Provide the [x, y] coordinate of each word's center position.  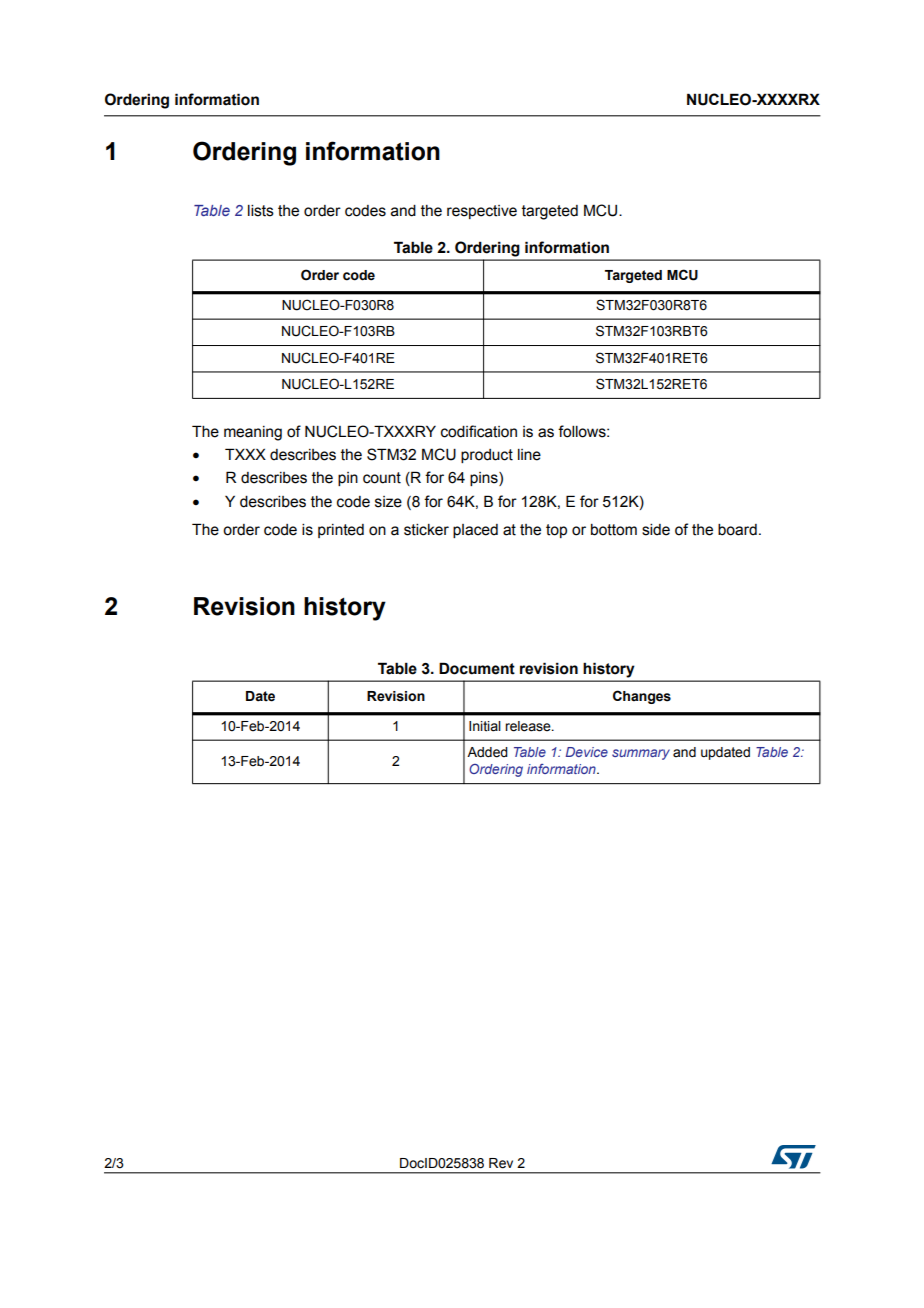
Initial [485, 726]
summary [641, 754]
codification [479, 431]
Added [487, 752]
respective [482, 212]
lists [261, 211]
